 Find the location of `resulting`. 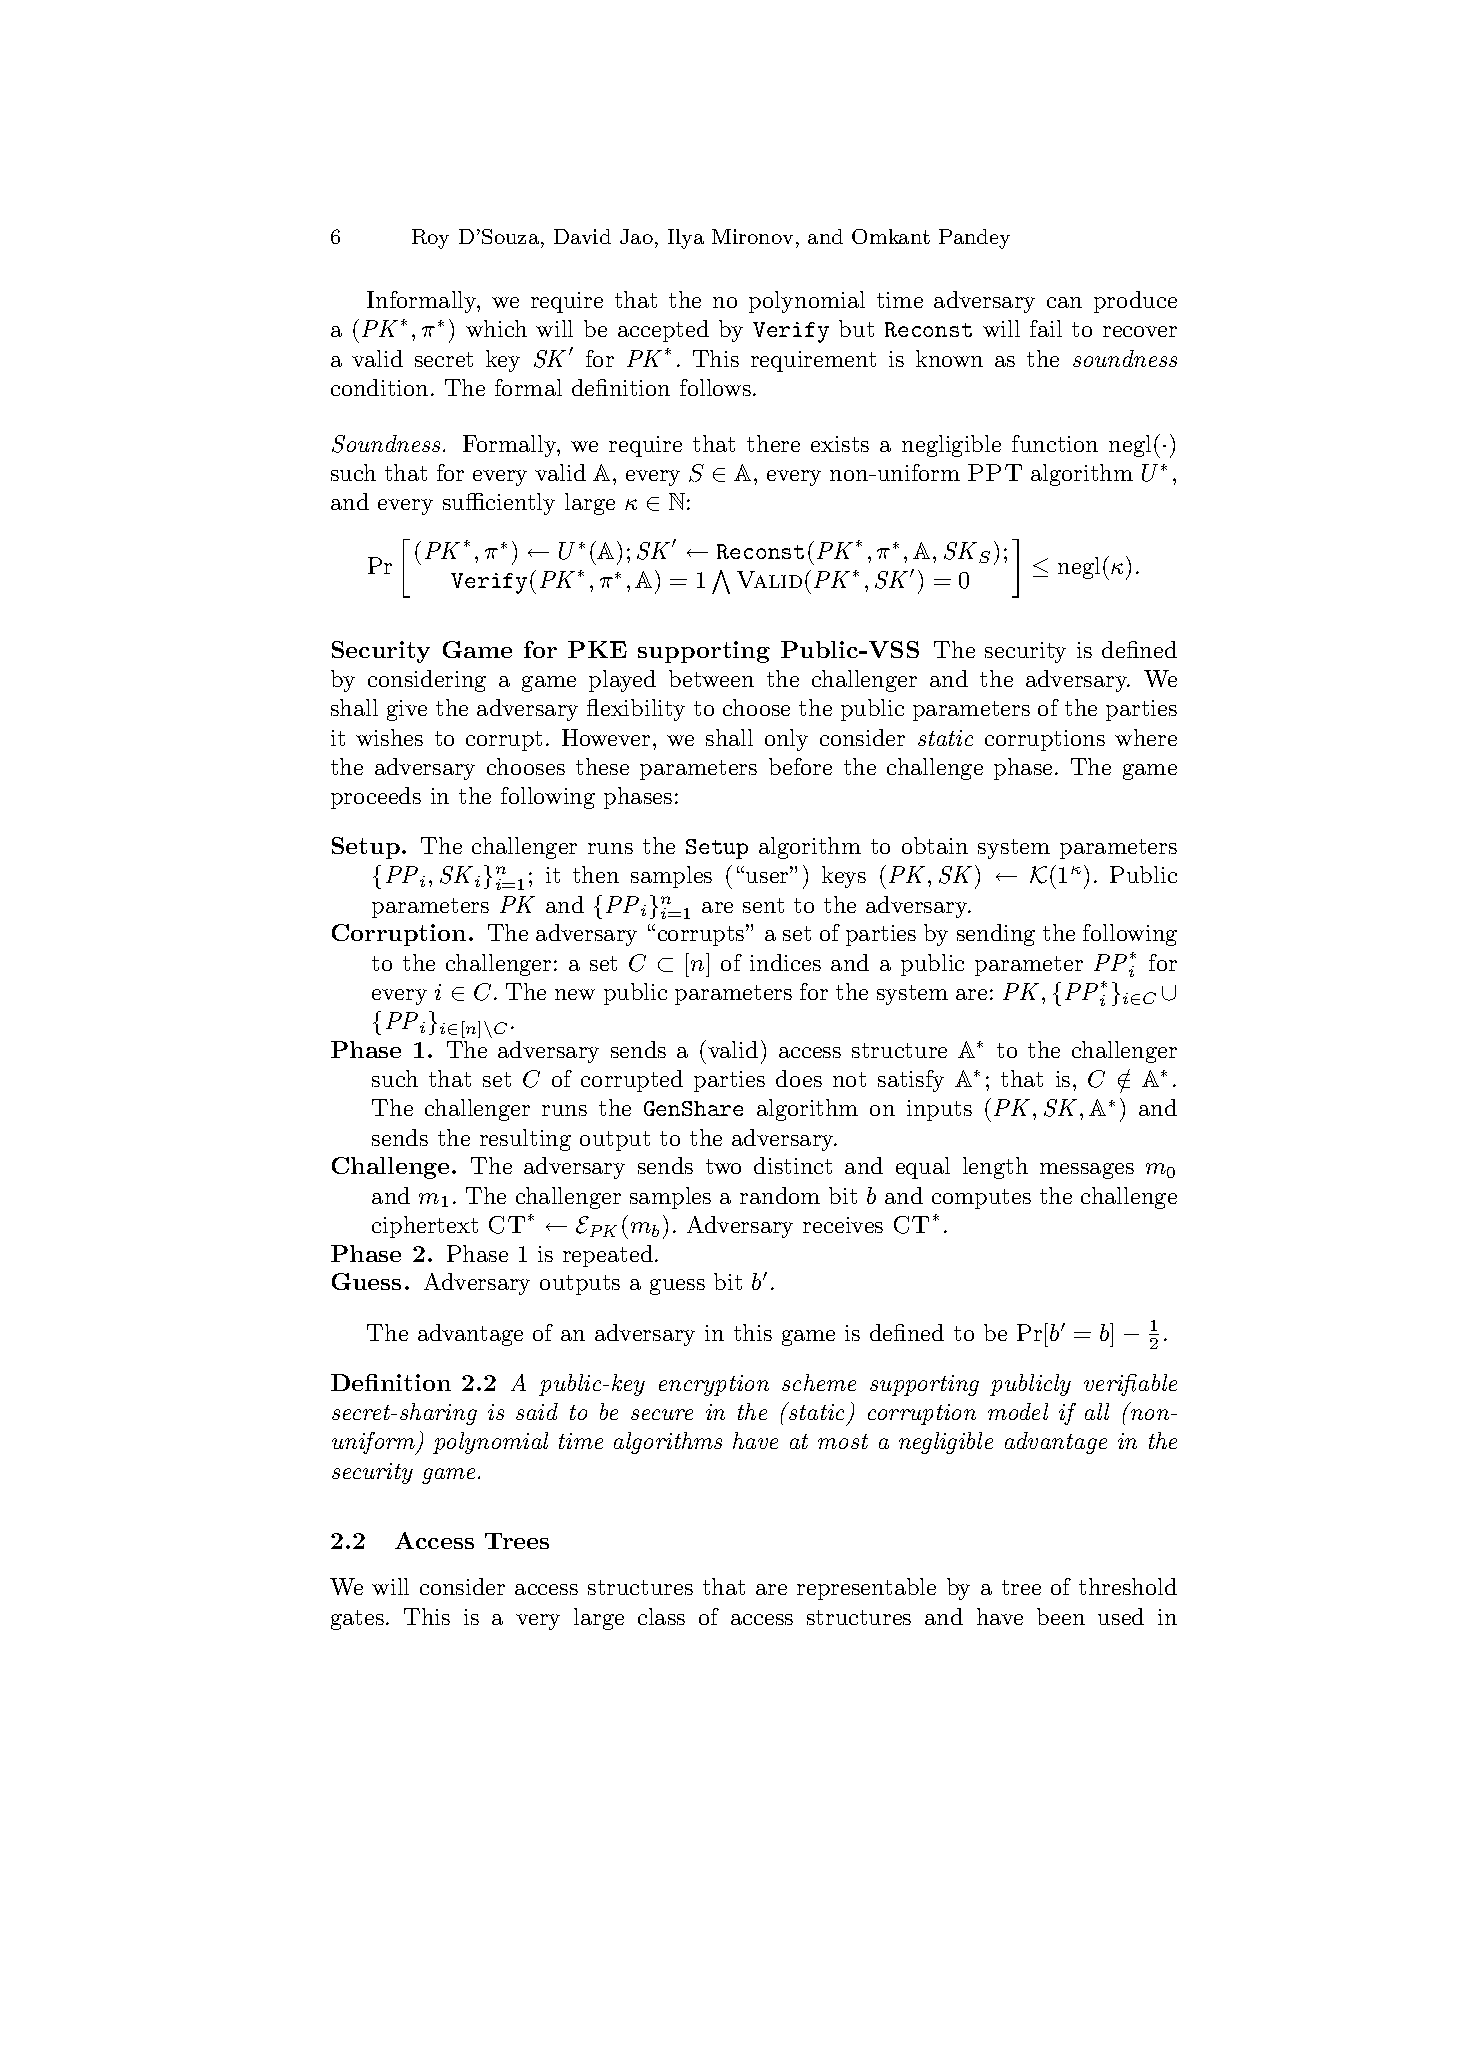

resulting is located at coordinates (525, 1140).
